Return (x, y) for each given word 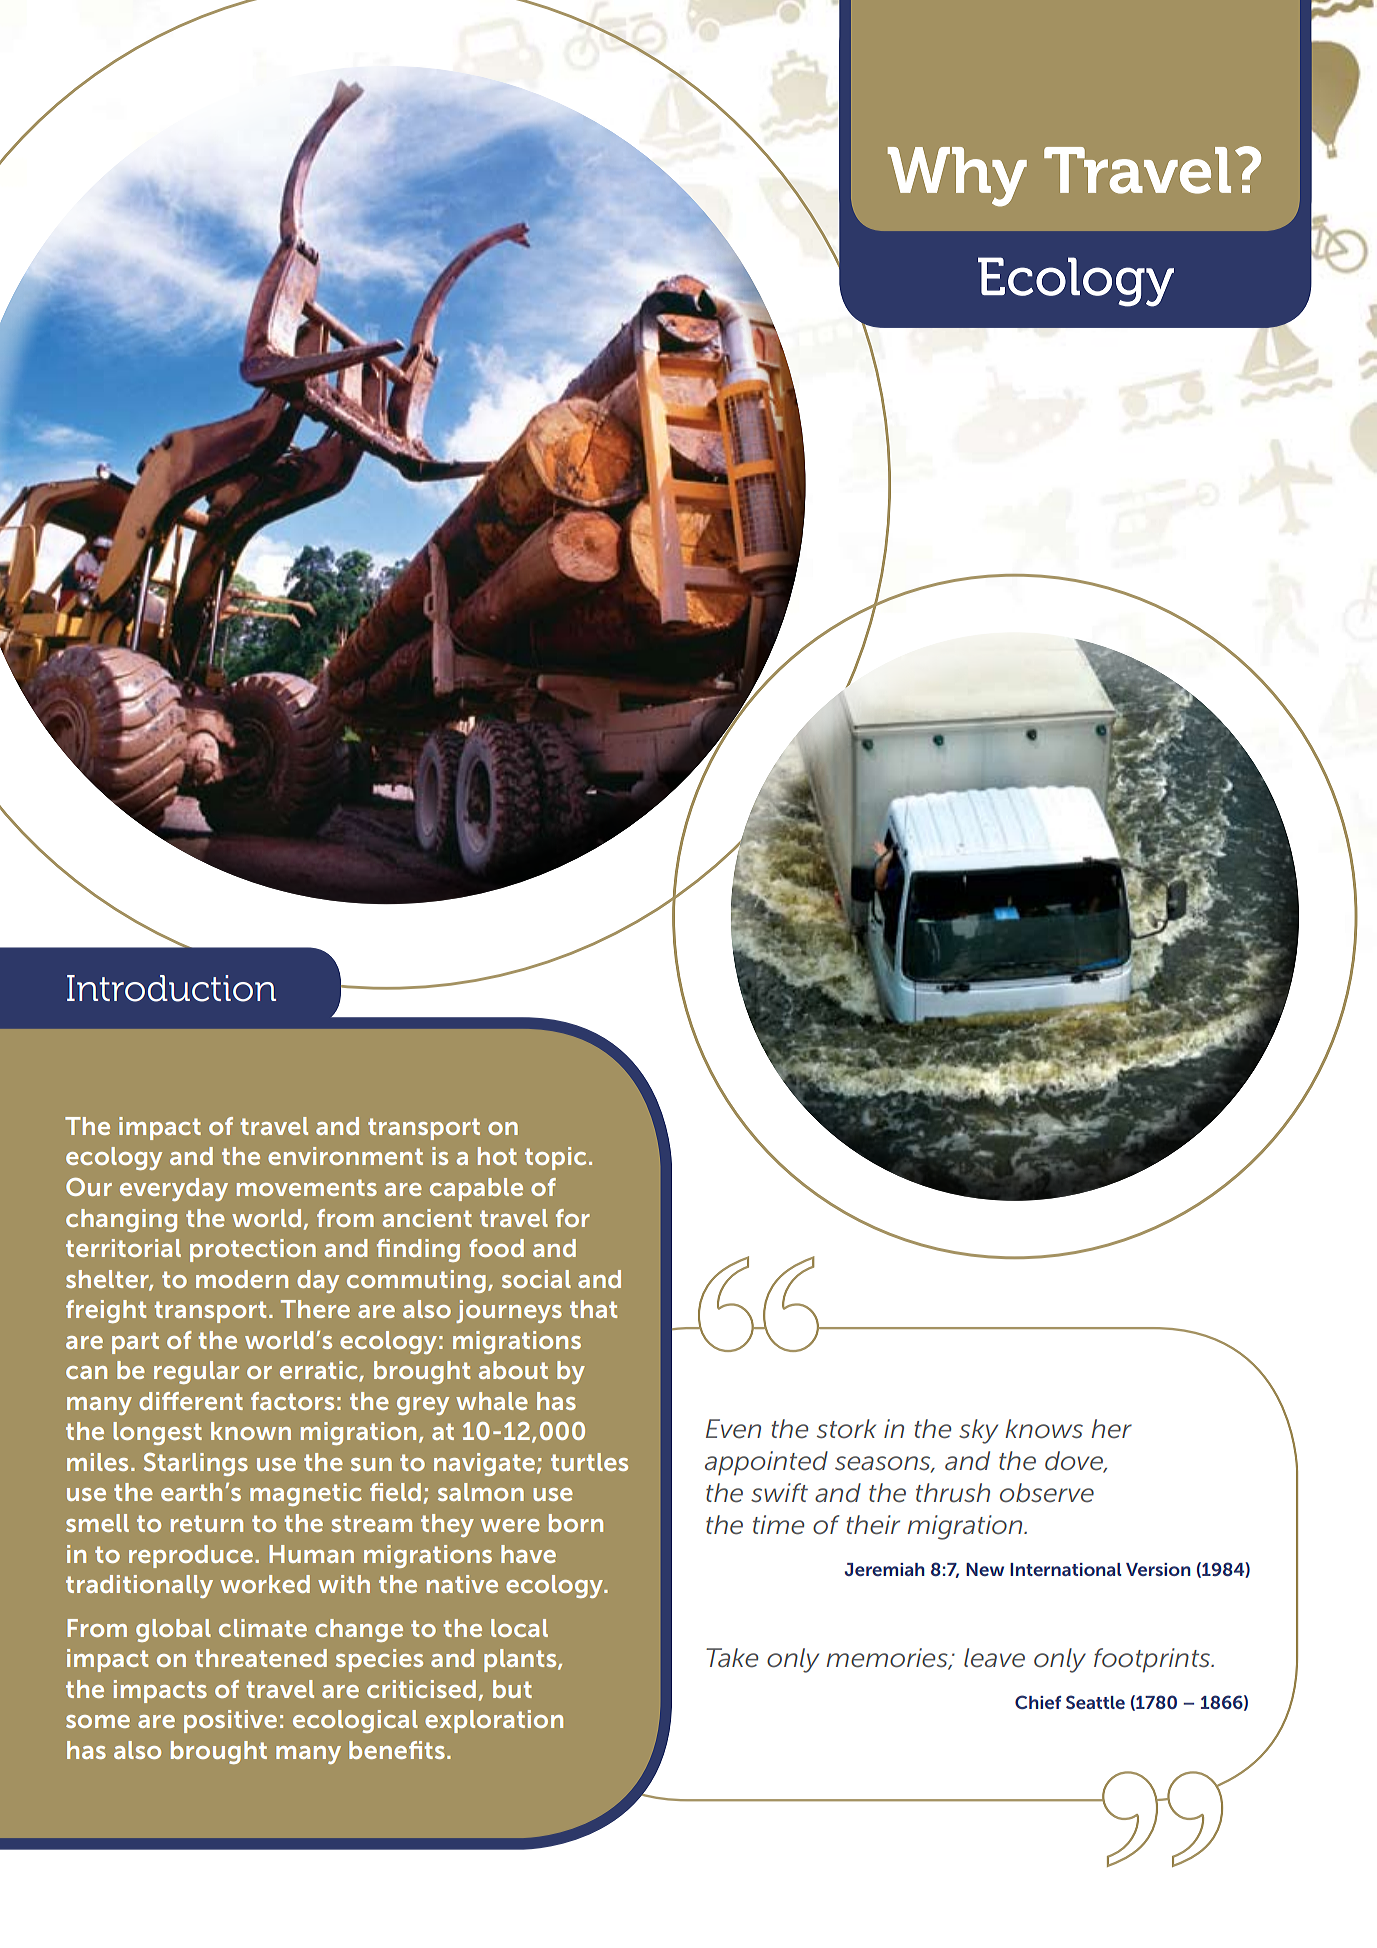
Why (957, 177)
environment (345, 1156)
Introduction (171, 988)
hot (497, 1156)
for (573, 1218)
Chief (1038, 1702)
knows (1044, 1429)
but (512, 1689)
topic (555, 1158)
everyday (174, 1189)
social (536, 1279)
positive (230, 1721)
